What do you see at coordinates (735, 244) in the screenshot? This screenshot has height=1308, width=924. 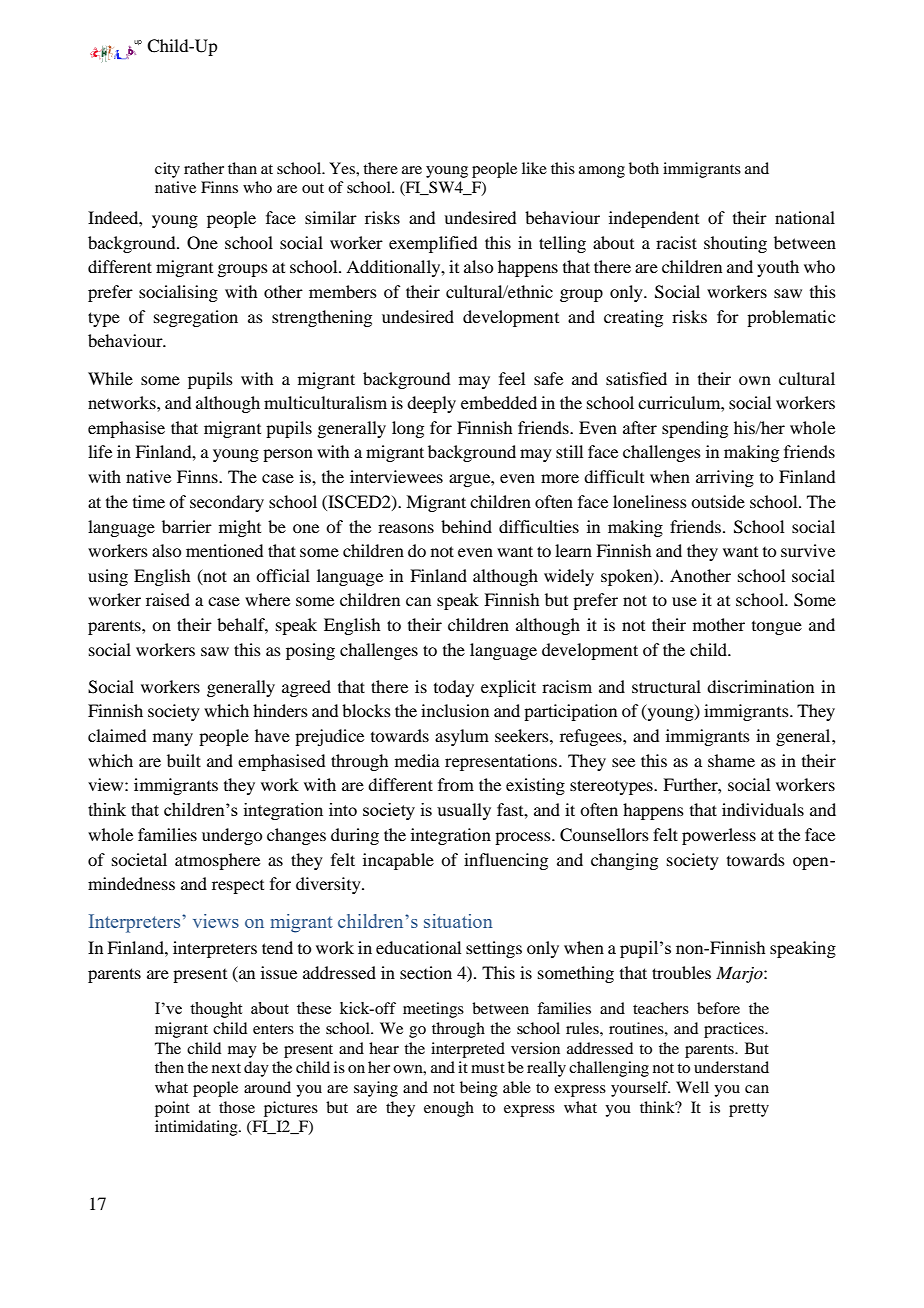 I see `shouting` at bounding box center [735, 244].
